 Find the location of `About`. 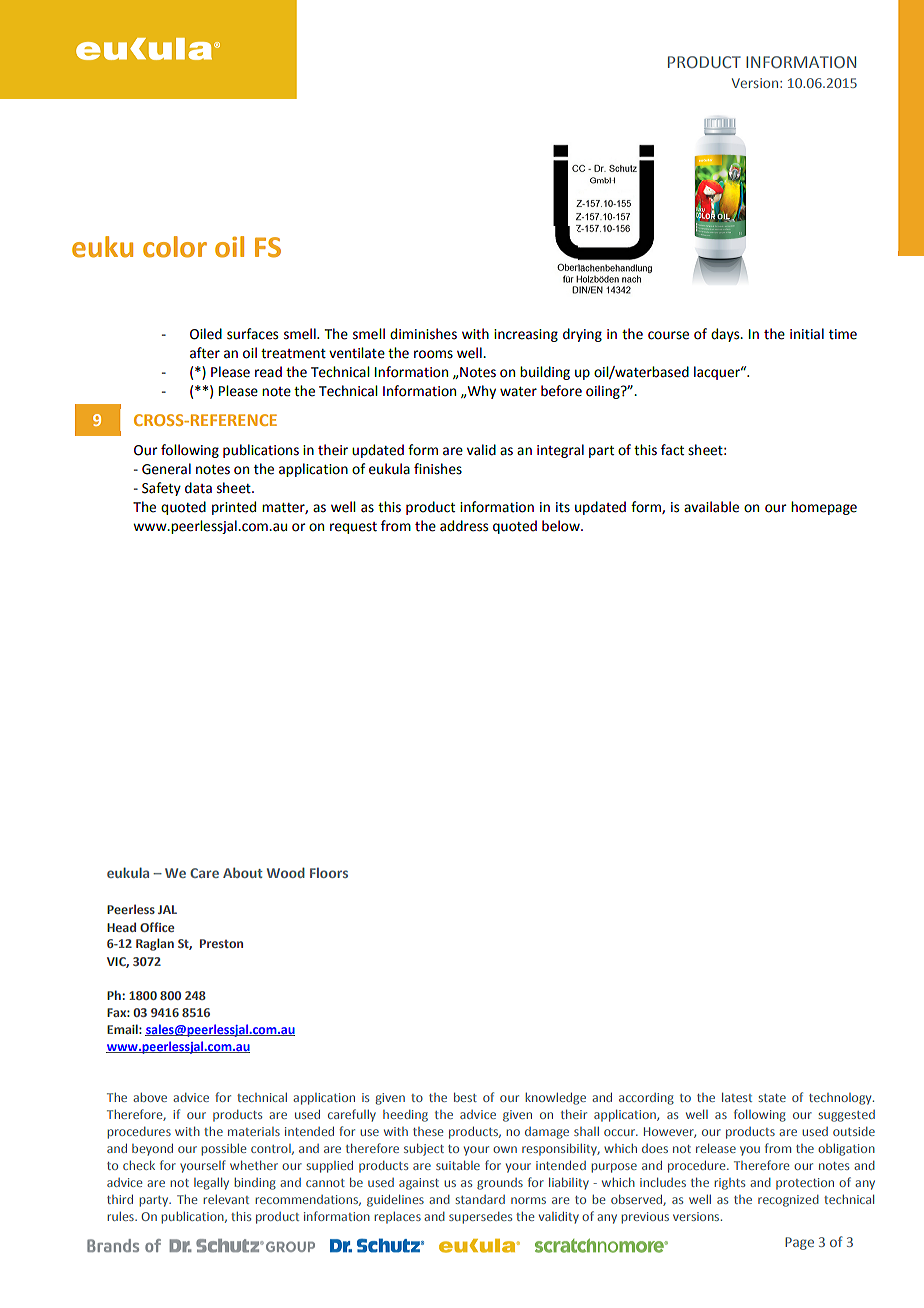

About is located at coordinates (242, 872).
